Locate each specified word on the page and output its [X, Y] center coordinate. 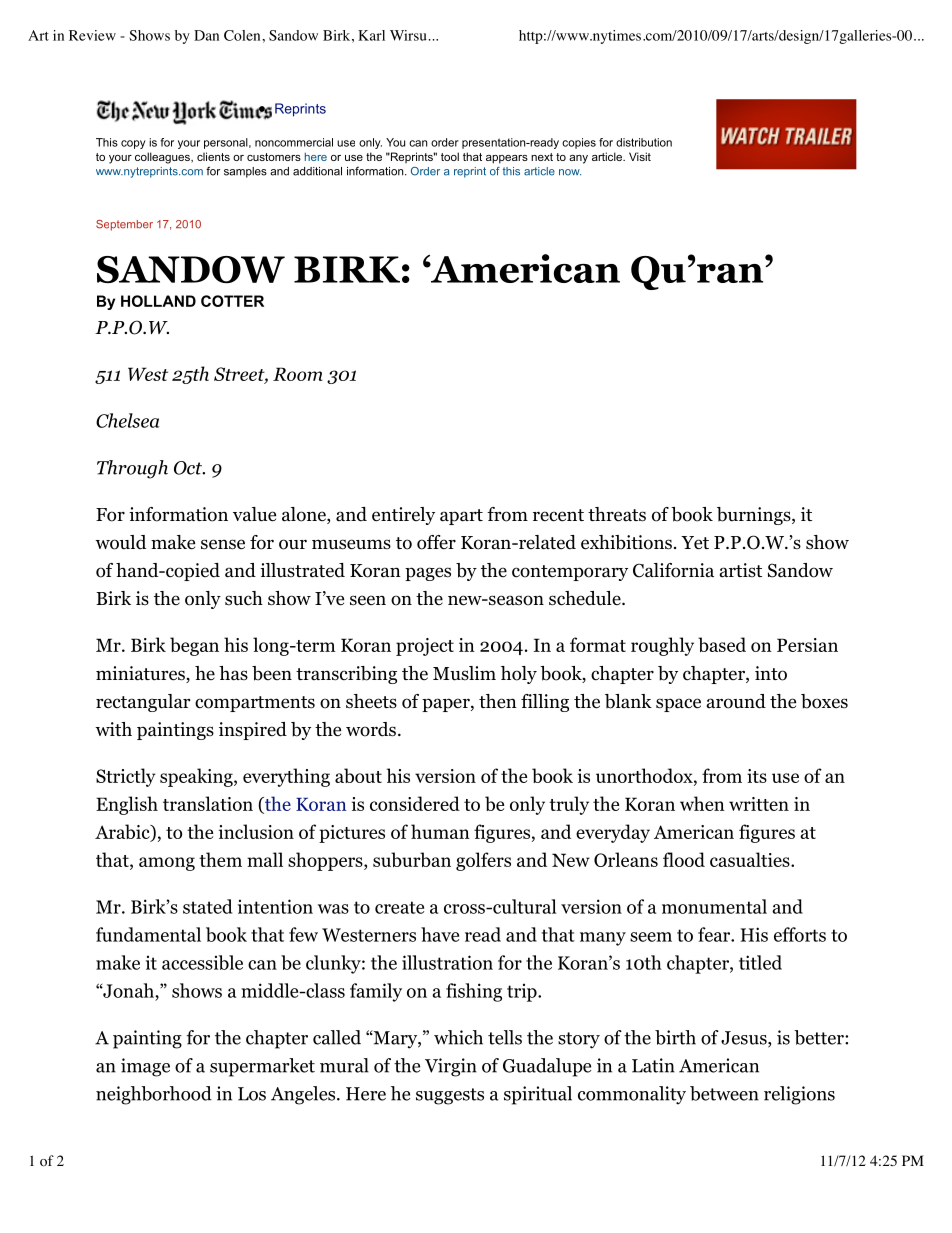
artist [740, 570]
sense [223, 544]
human [440, 831]
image [145, 1067]
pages [428, 574]
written [759, 804]
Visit [640, 156]
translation [208, 803]
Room [298, 374]
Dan [206, 35]
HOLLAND [158, 301]
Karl [371, 35]
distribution [644, 142]
